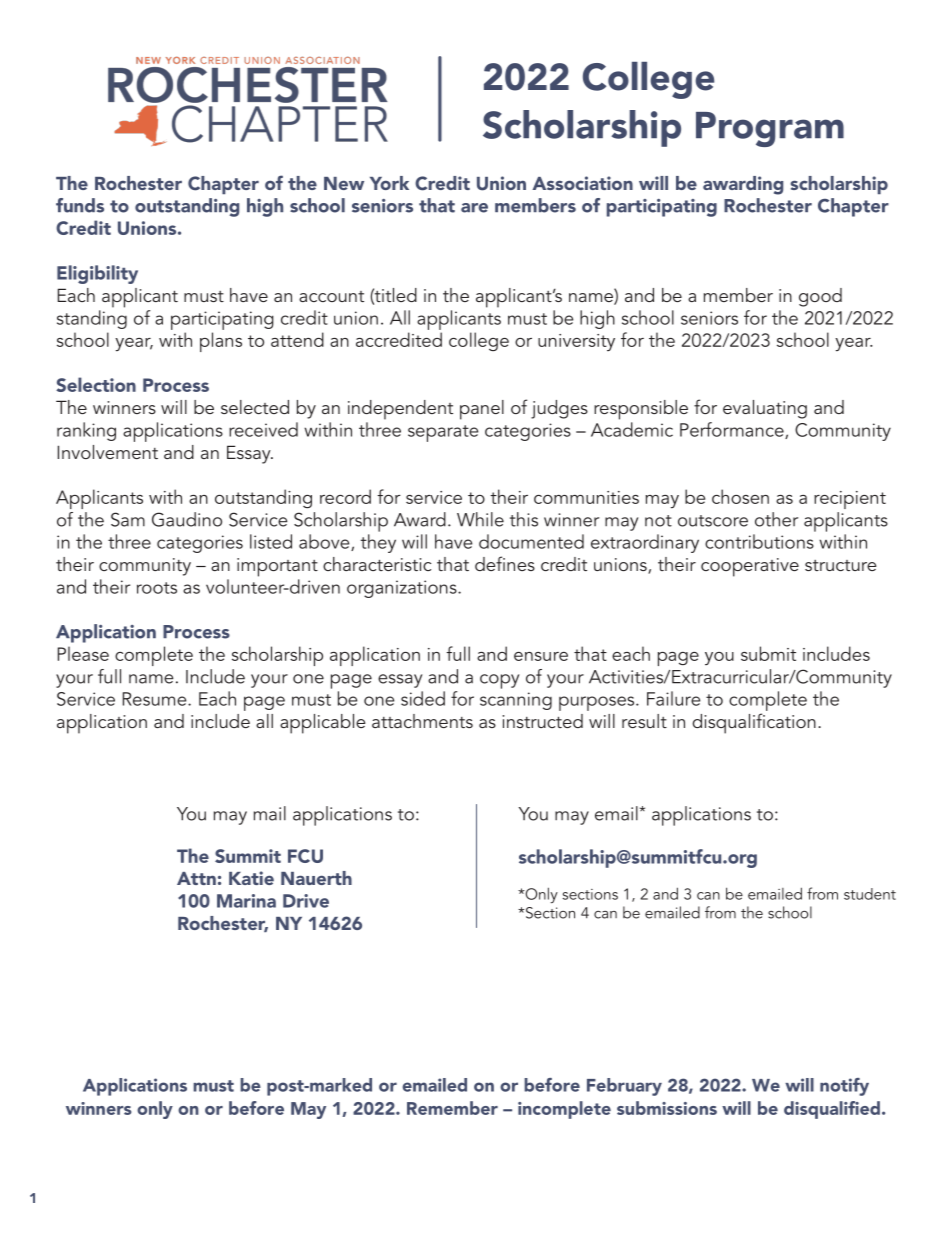  I want to click on chosen, so click(740, 496).
